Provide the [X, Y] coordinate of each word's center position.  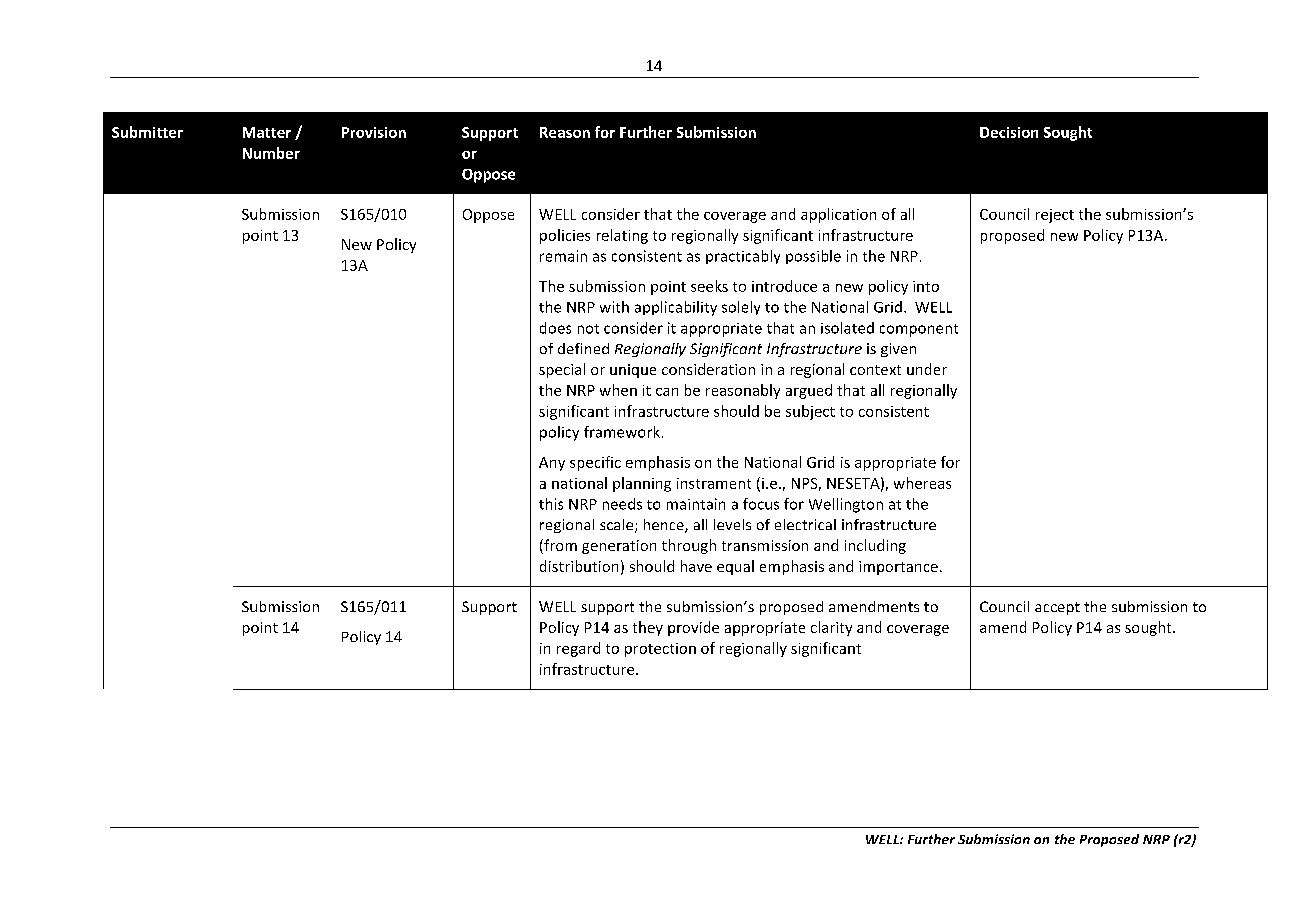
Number [271, 153]
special [562, 370]
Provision [374, 132]
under [927, 369]
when [618, 390]
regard [578, 649]
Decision [1009, 132]
